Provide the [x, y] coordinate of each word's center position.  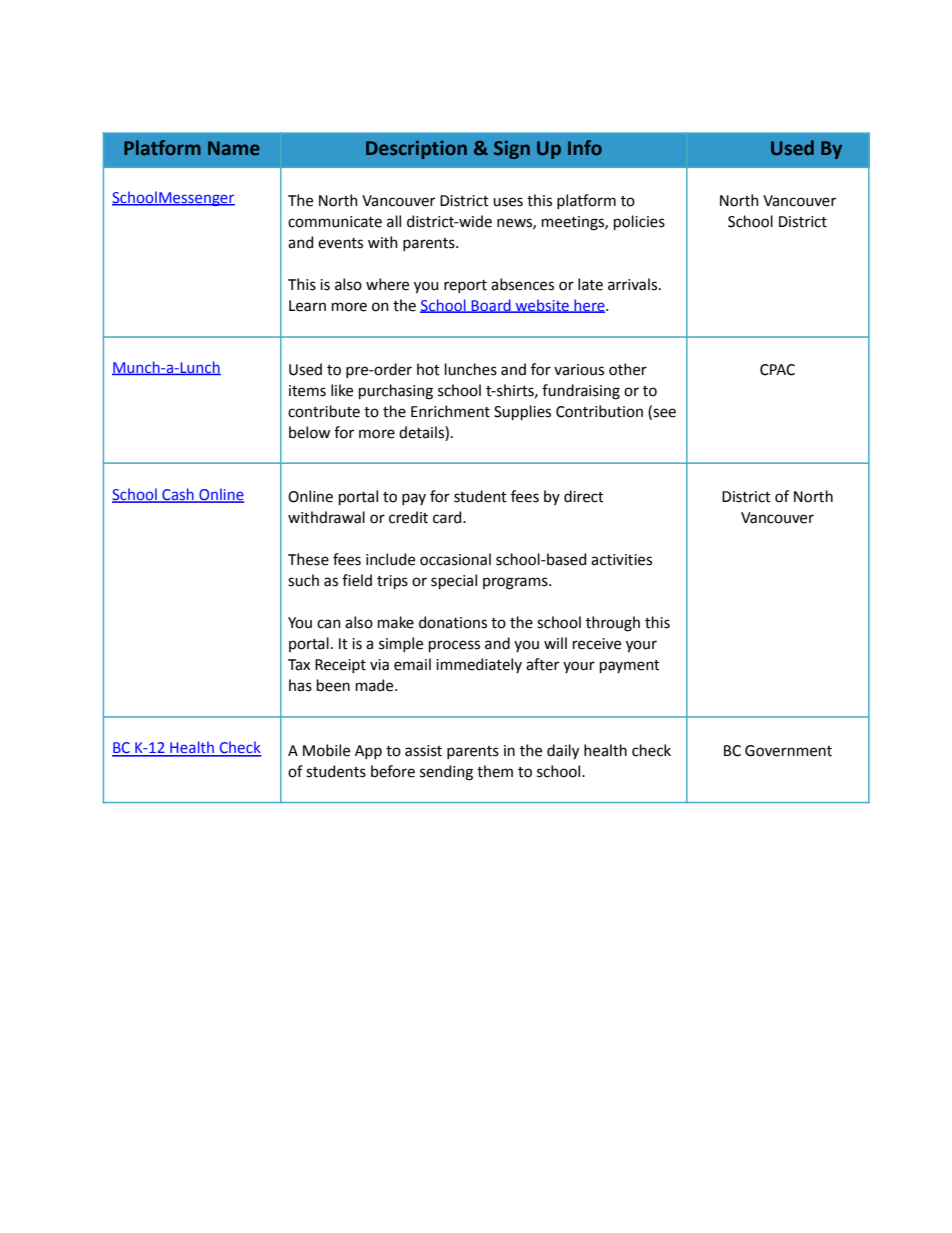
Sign [512, 150]
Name [234, 148]
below [309, 432]
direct [584, 496]
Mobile [326, 750]
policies [639, 222]
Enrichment [450, 411]
